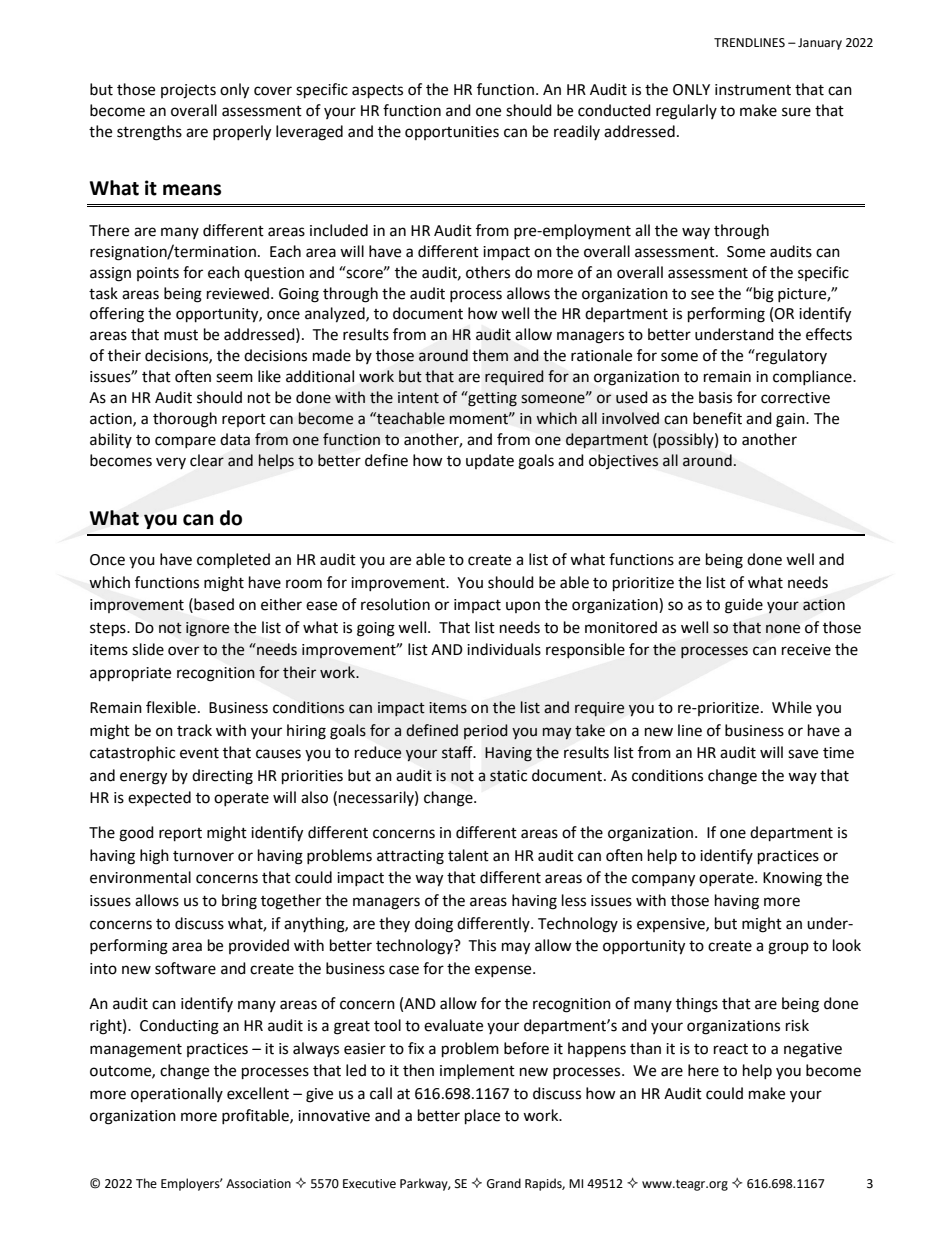  Describe the element at coordinates (207, 629) in the screenshot. I see `ignore` at that location.
